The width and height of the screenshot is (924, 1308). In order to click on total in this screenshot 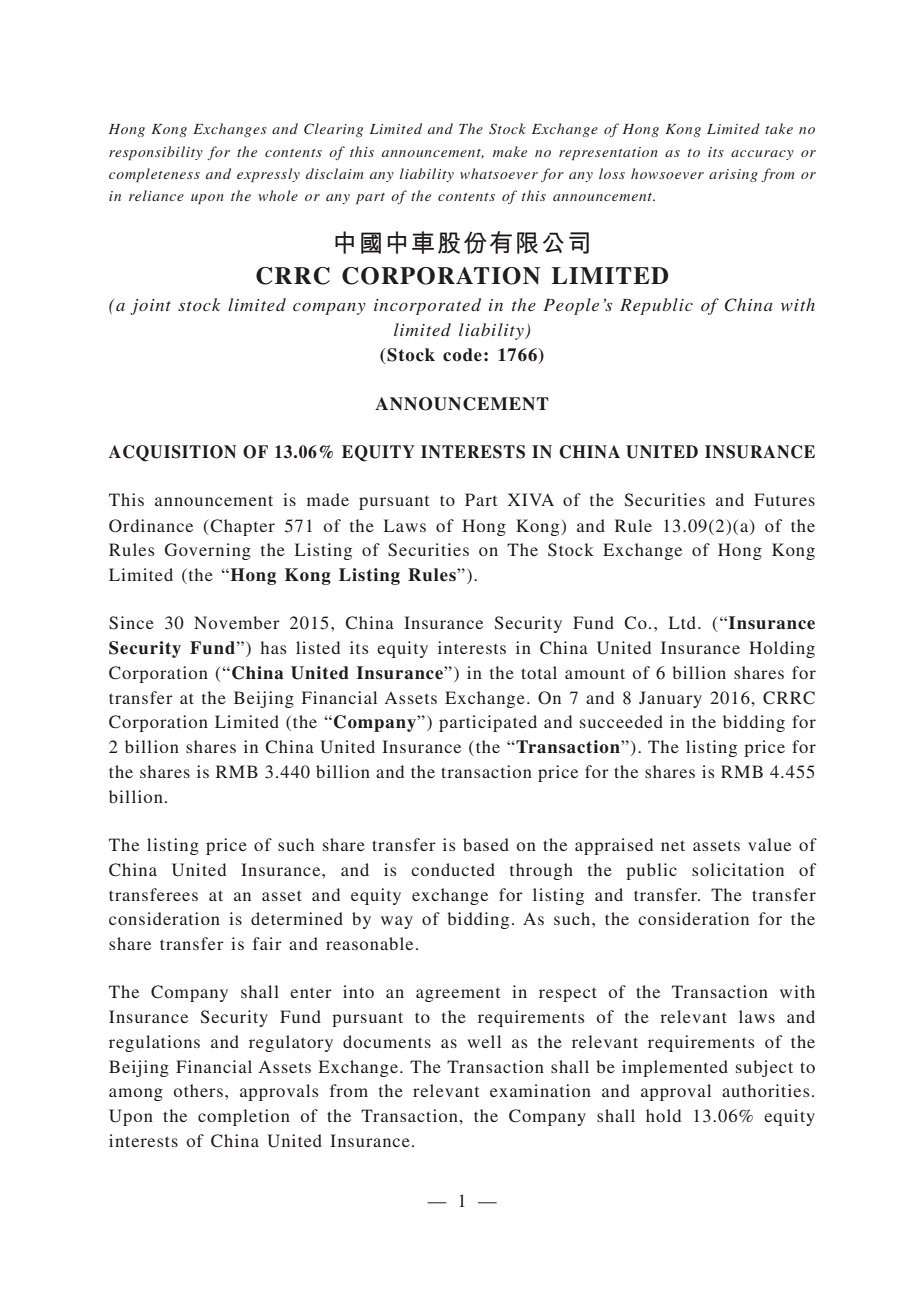, I will do `click(539, 672)`.
